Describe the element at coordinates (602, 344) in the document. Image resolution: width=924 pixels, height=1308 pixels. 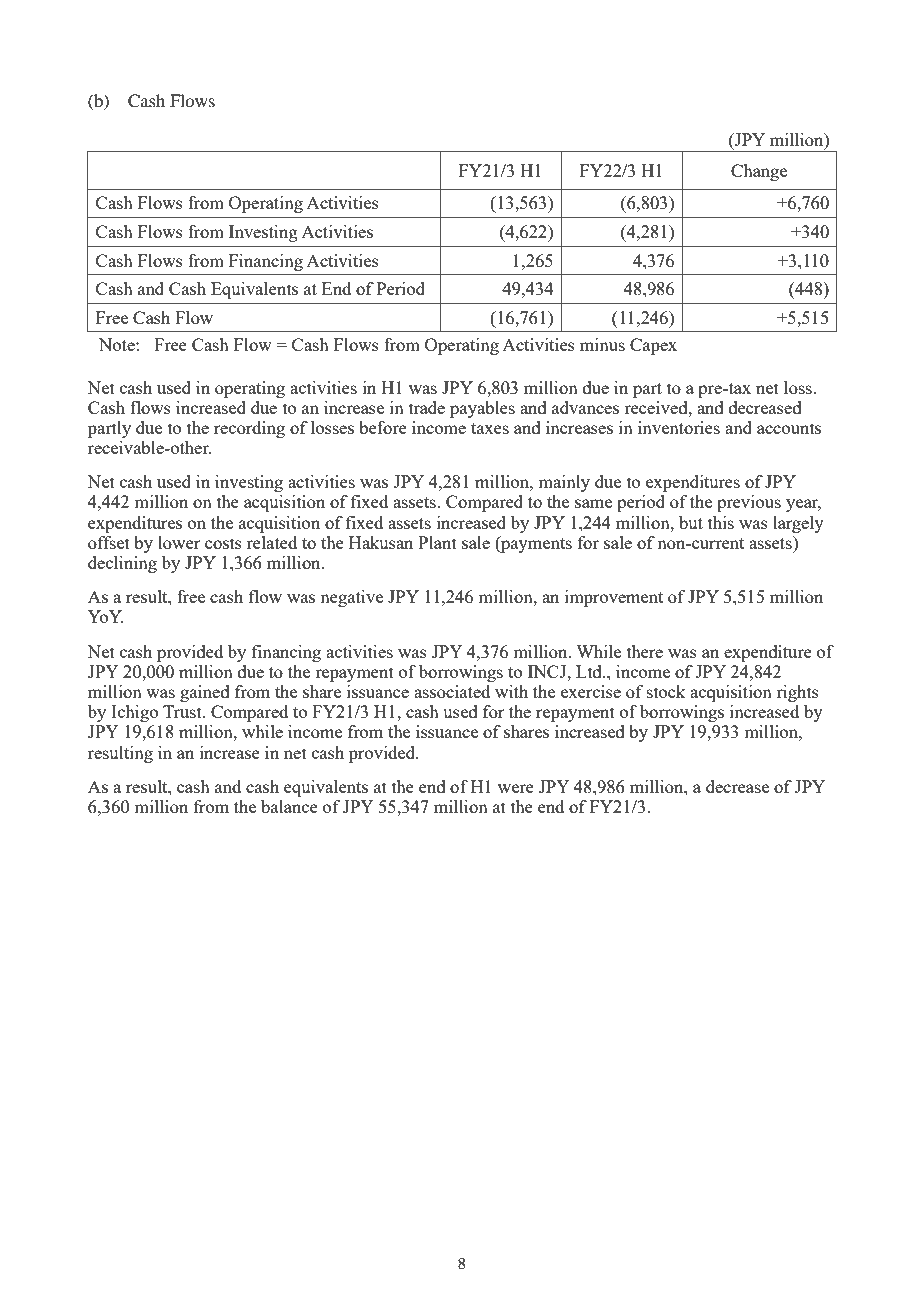
I see `minus` at that location.
